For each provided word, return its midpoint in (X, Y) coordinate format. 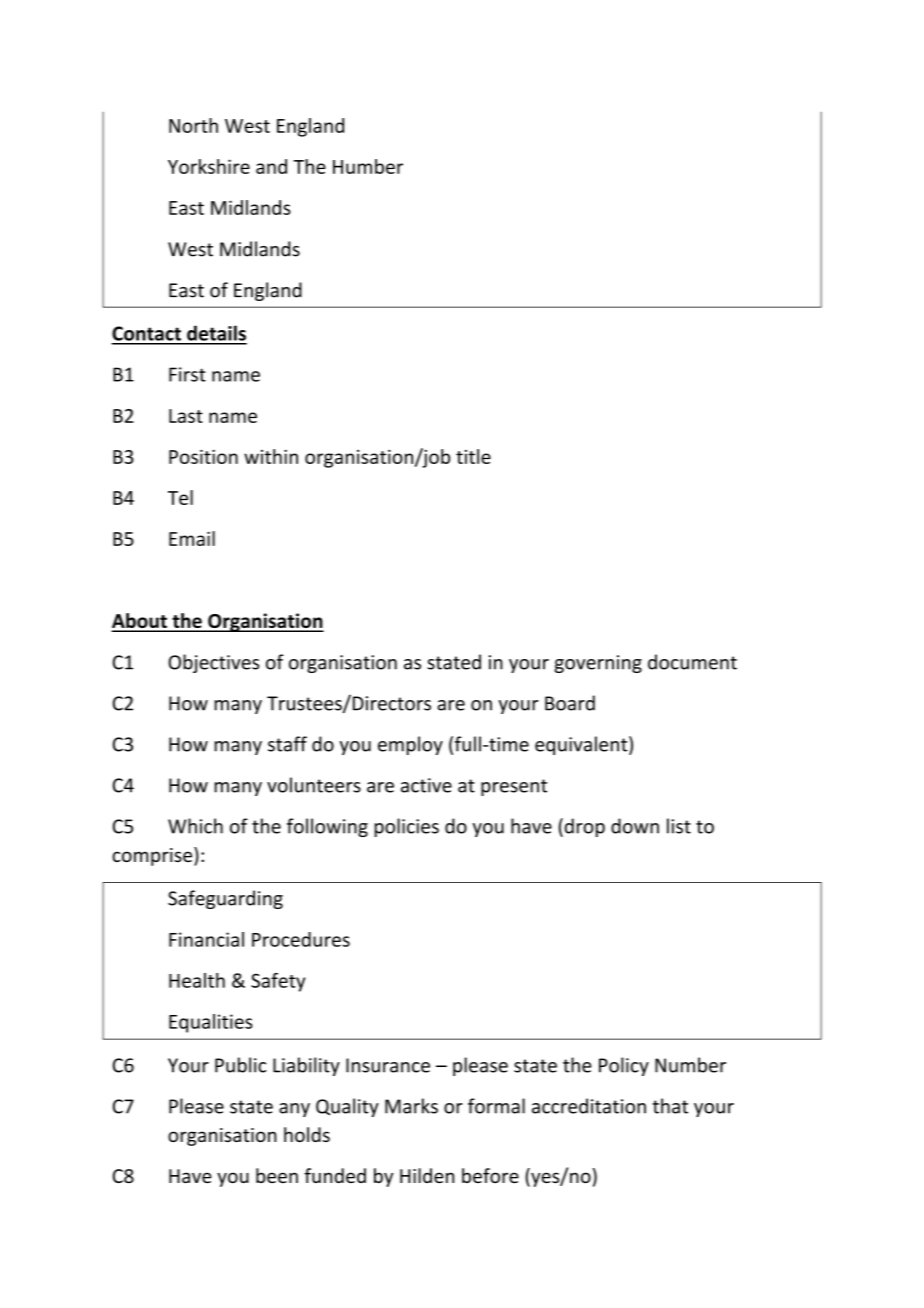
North (193, 125)
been (277, 1175)
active (426, 785)
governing (598, 664)
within (271, 456)
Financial (206, 939)
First (187, 374)
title (473, 456)
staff (287, 744)
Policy (624, 1066)
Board (570, 703)
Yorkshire (209, 166)
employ (410, 745)
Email (192, 538)
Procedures (301, 939)
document (692, 662)
